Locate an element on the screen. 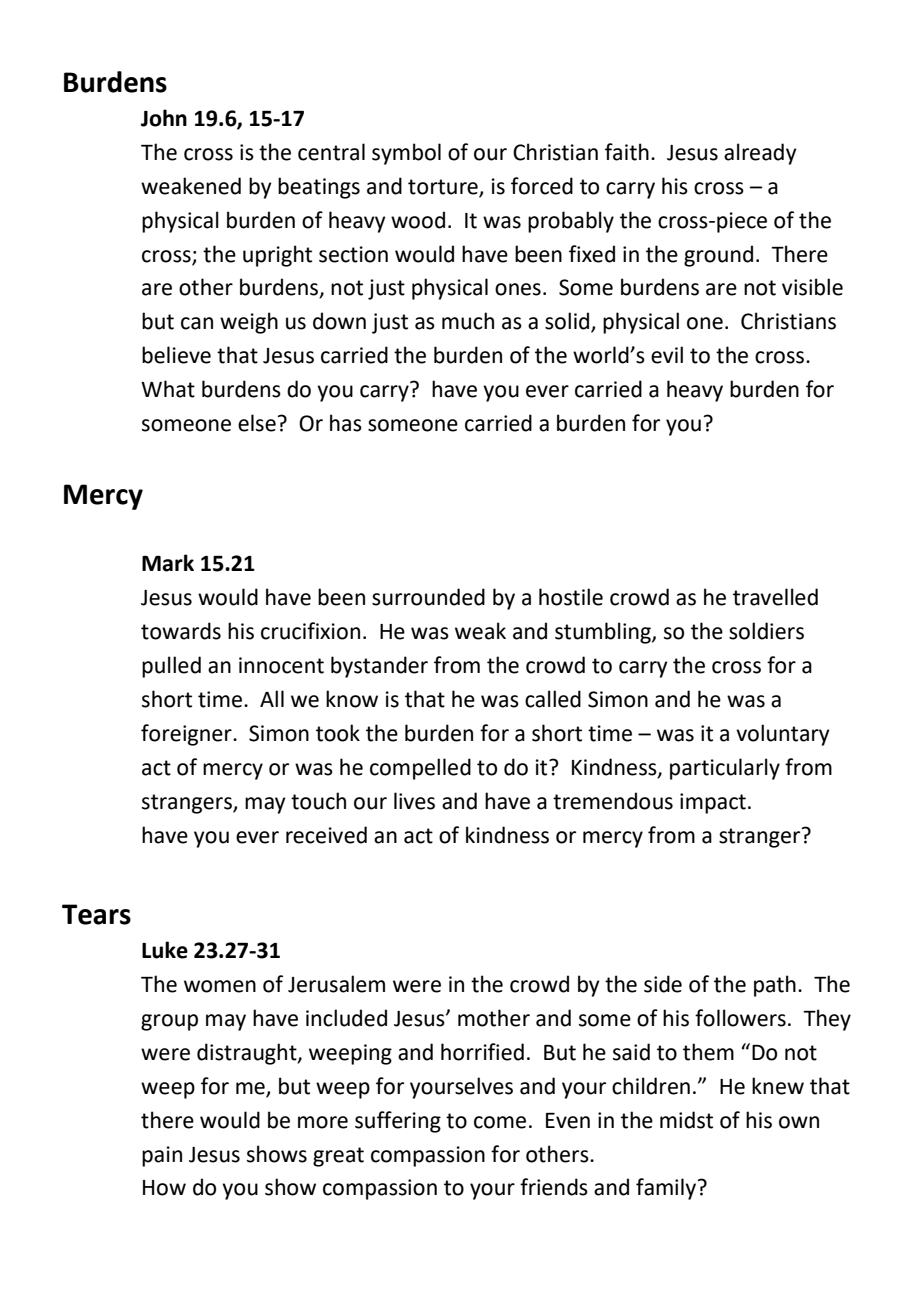 The width and height of the screenshot is (924, 1308). John is located at coordinates (164, 118).
